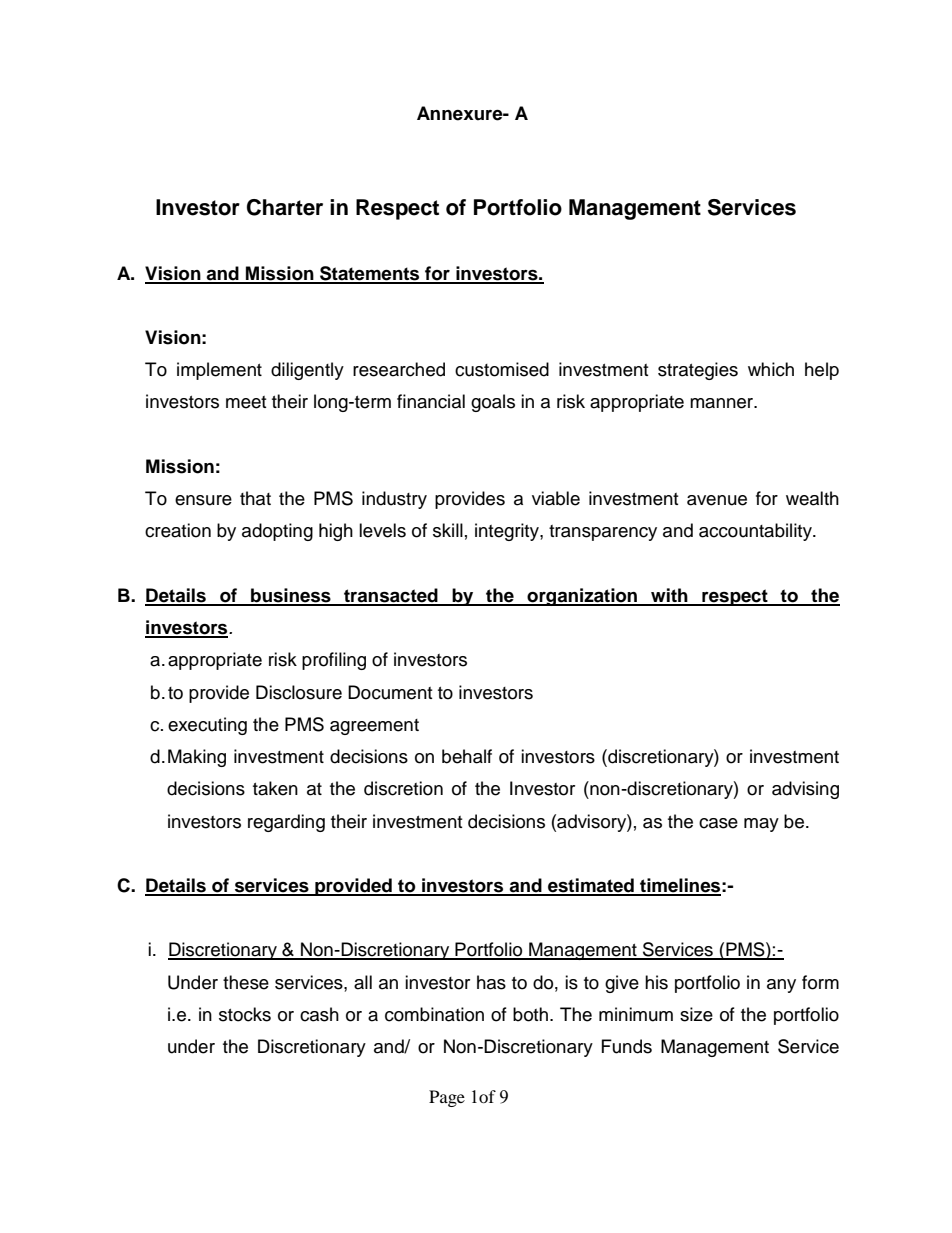 The width and height of the page is (952, 1233). What do you see at coordinates (245, 1014) in the page?
I see `stocks` at bounding box center [245, 1014].
